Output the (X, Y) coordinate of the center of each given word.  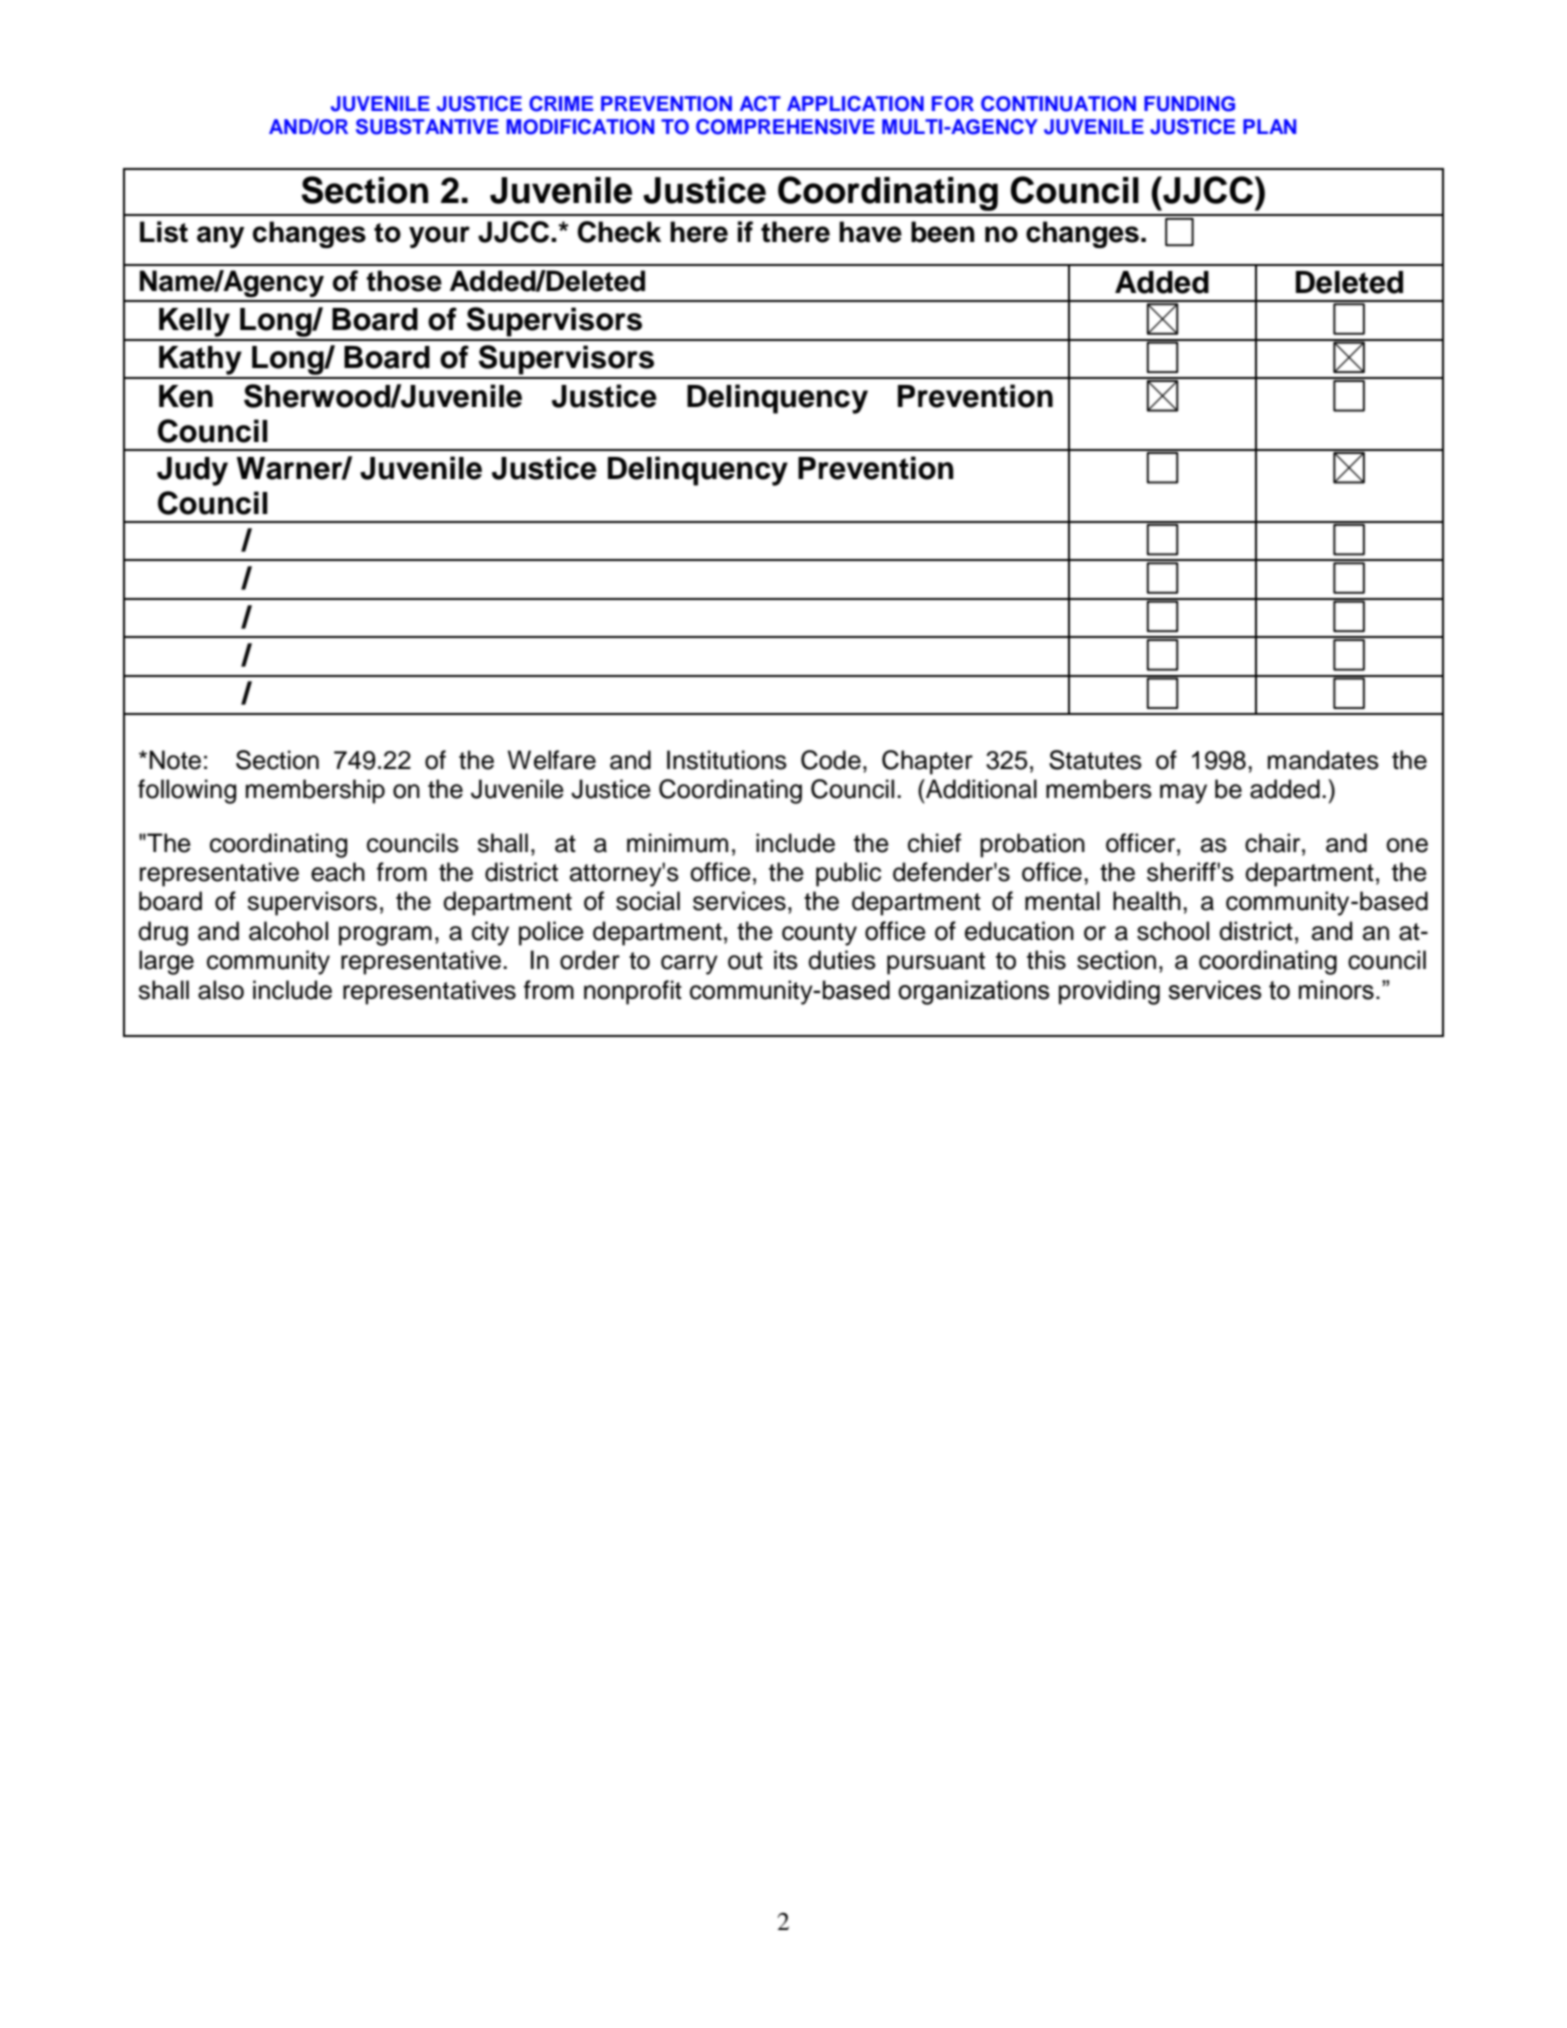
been (943, 232)
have (870, 232)
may (1183, 794)
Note (175, 760)
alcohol (288, 931)
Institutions (727, 760)
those (404, 281)
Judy (192, 471)
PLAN (1269, 126)
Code (831, 760)
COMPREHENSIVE (785, 127)
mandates (1323, 760)
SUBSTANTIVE (427, 127)
